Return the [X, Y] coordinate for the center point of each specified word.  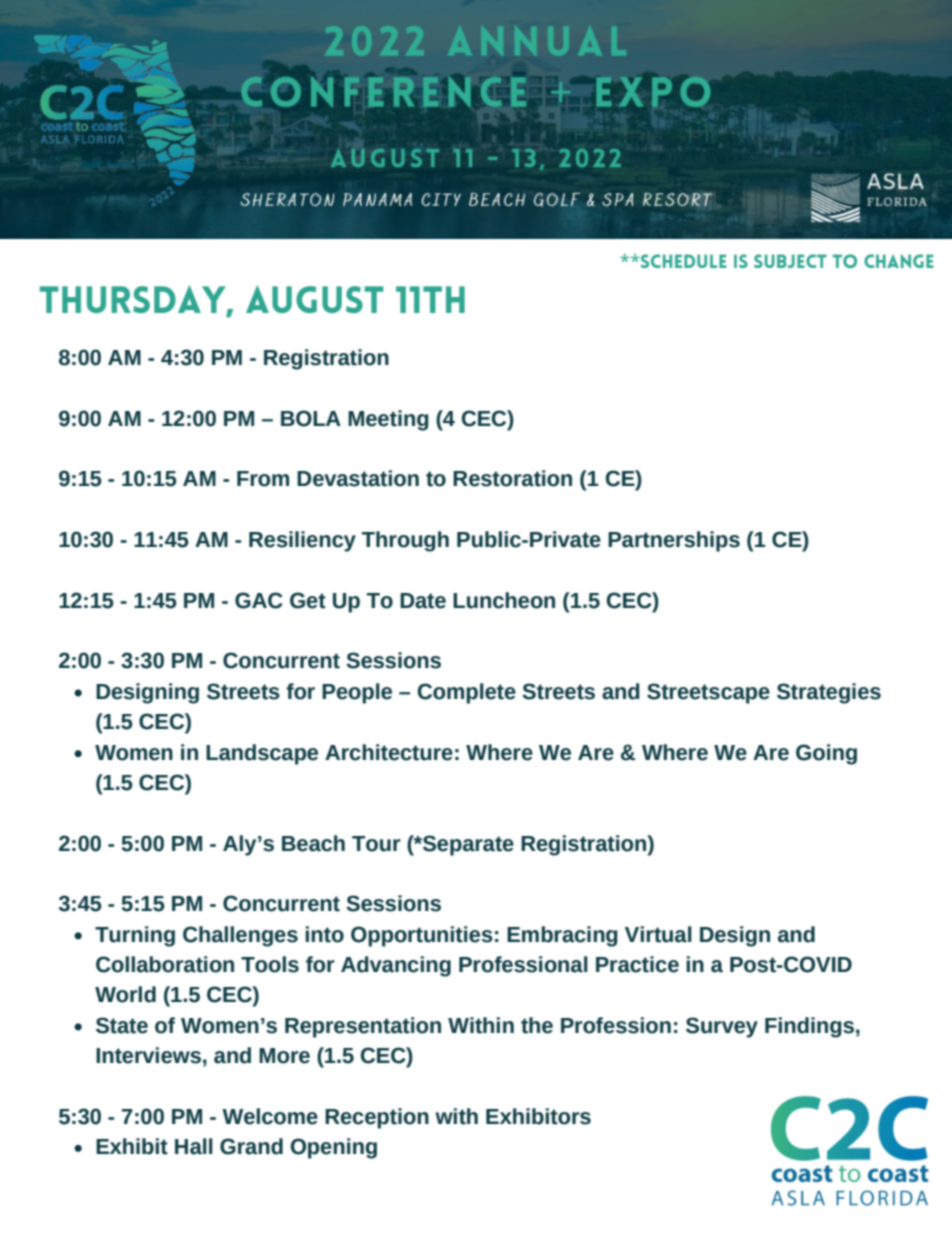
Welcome [270, 1116]
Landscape [262, 754]
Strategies [829, 693]
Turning [135, 936]
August [315, 299]
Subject [790, 261]
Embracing [562, 936]
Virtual [658, 934]
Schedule [683, 261]
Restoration [512, 478]
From [263, 479]
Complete [467, 693]
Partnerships [674, 541]
